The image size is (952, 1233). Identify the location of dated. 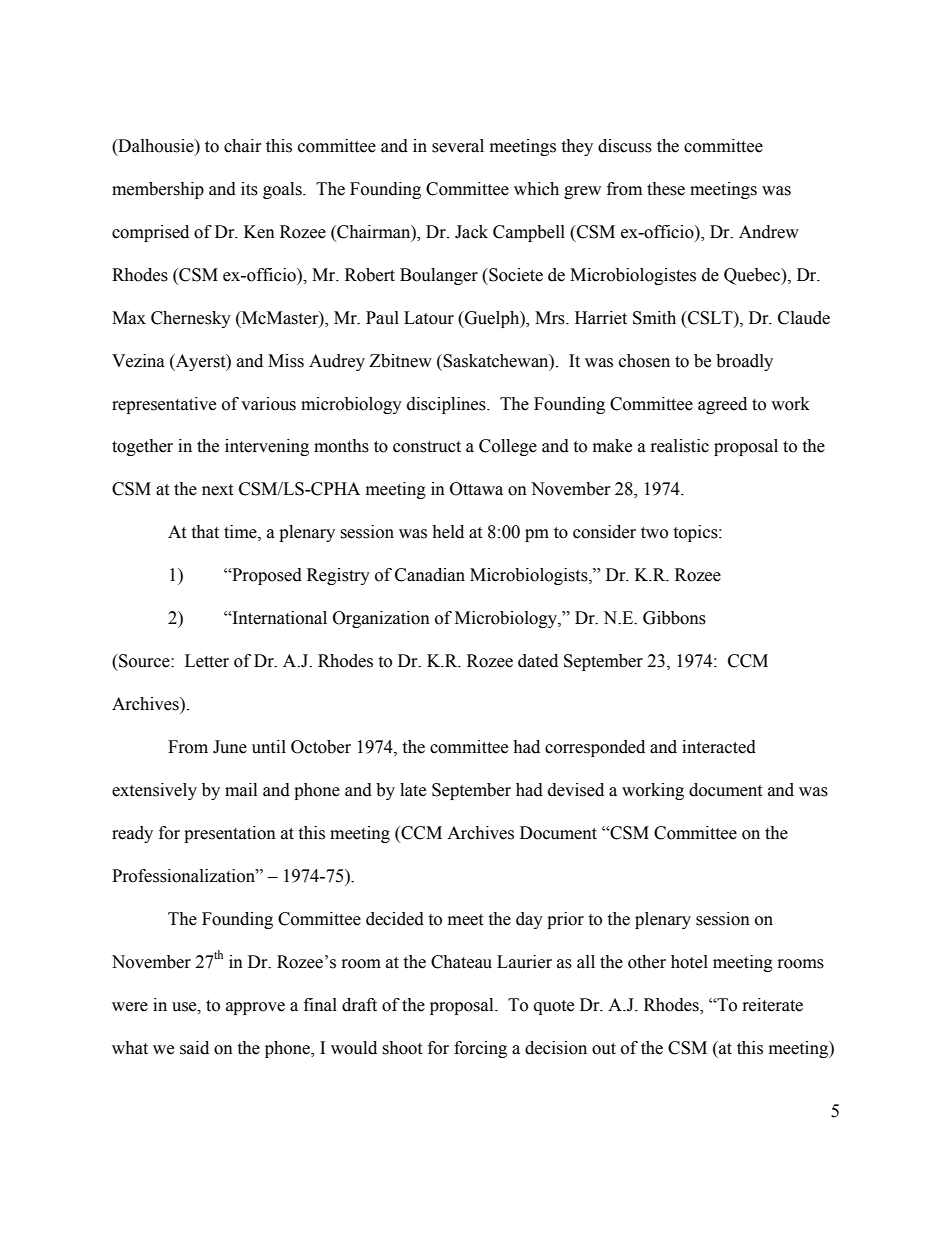
(538, 661).
